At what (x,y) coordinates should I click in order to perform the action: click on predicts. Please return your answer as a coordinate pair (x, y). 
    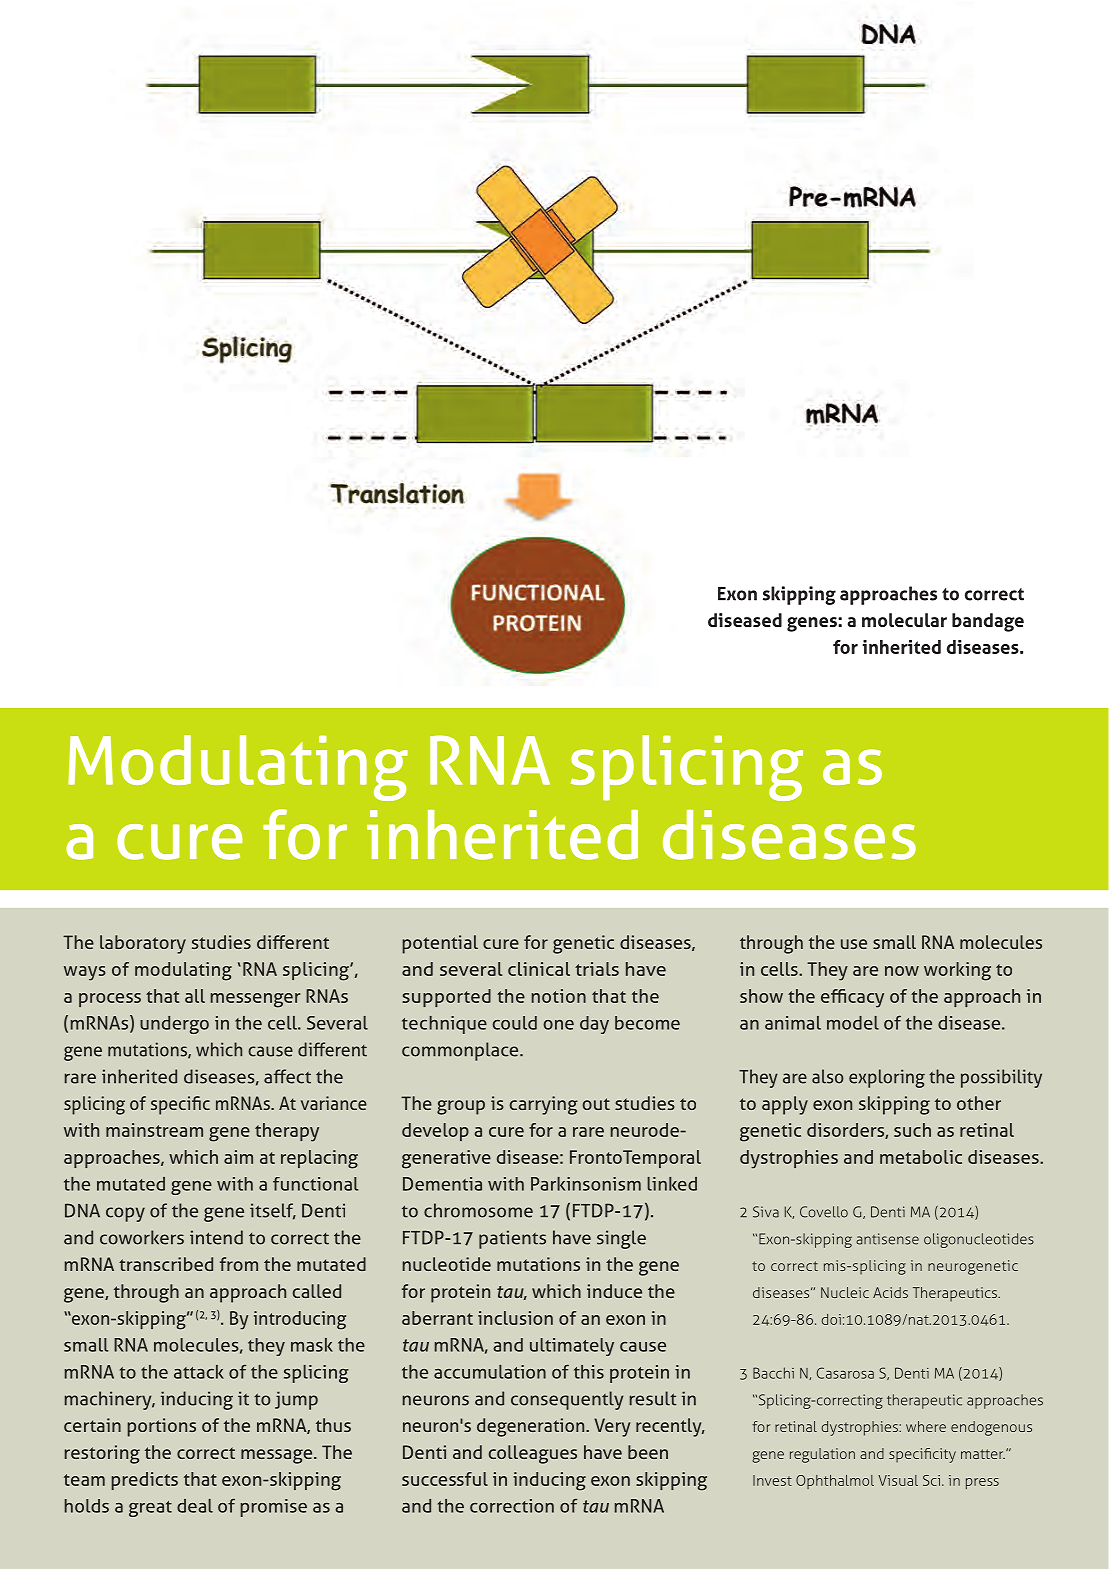
    Looking at the image, I should click on (145, 1481).
